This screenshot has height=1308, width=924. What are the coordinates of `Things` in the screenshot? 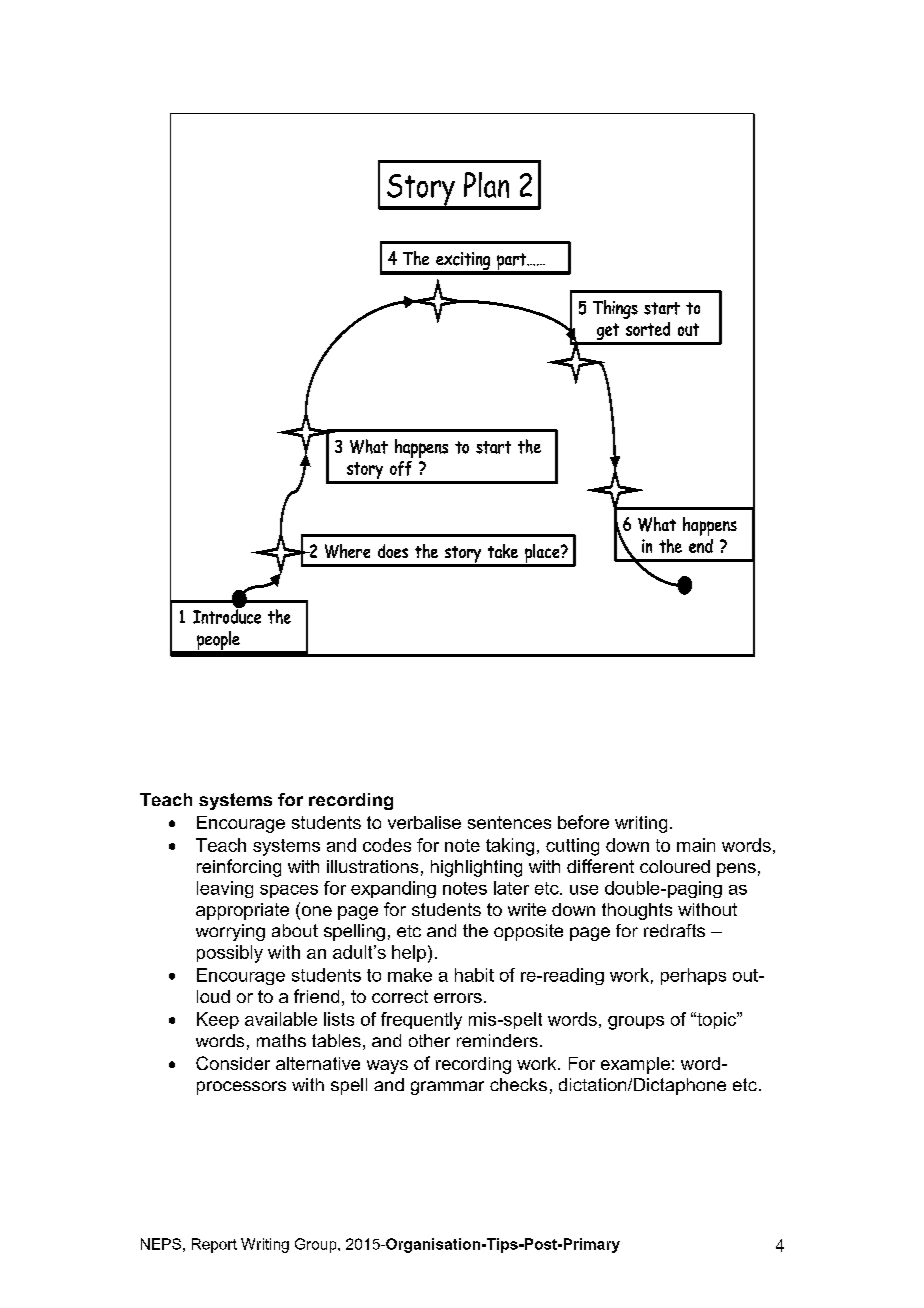 It's located at (615, 309).
